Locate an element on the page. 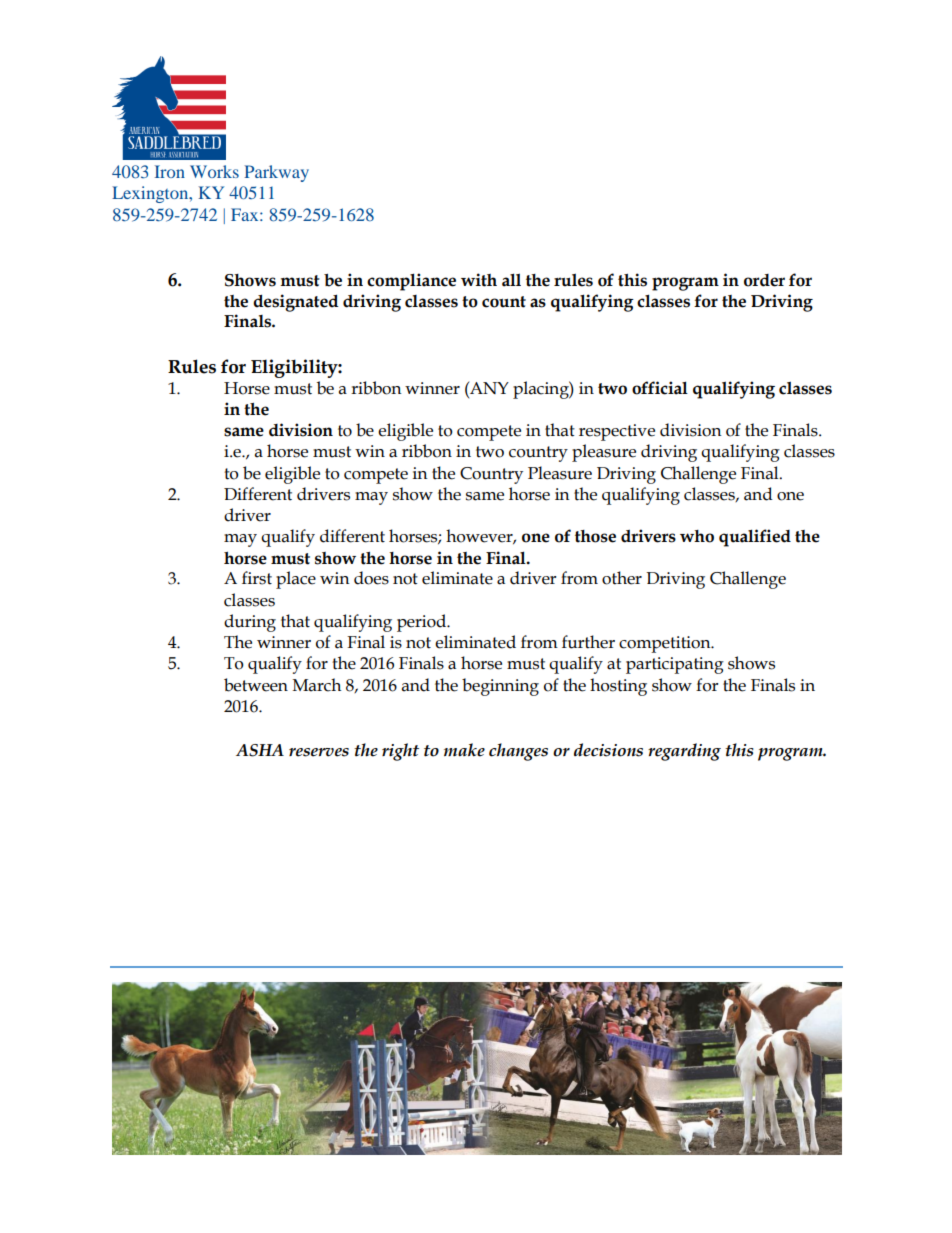 The image size is (952, 1233). official is located at coordinates (660, 388).
